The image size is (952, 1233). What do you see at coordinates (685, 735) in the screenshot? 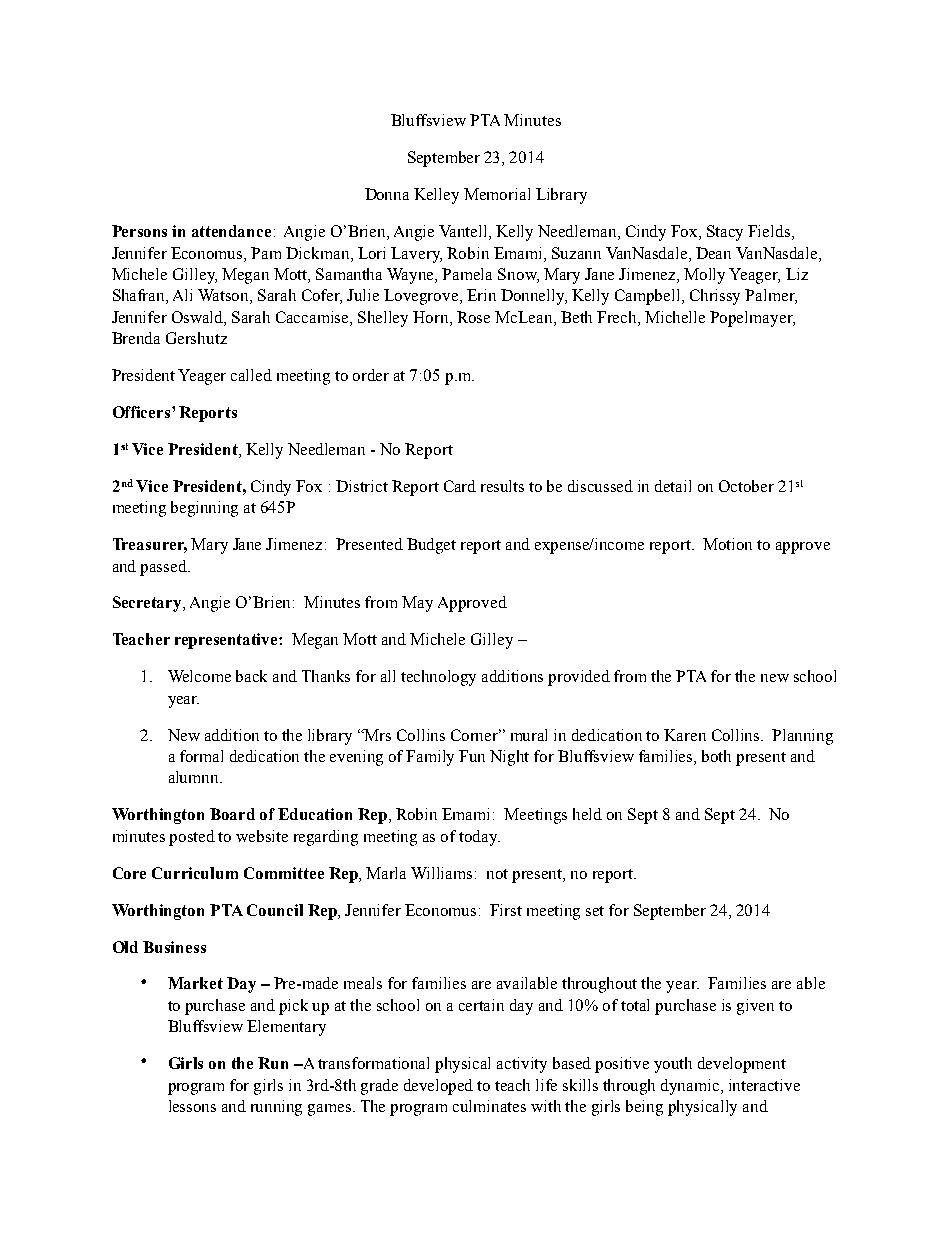
I see `Karen` at bounding box center [685, 735].
